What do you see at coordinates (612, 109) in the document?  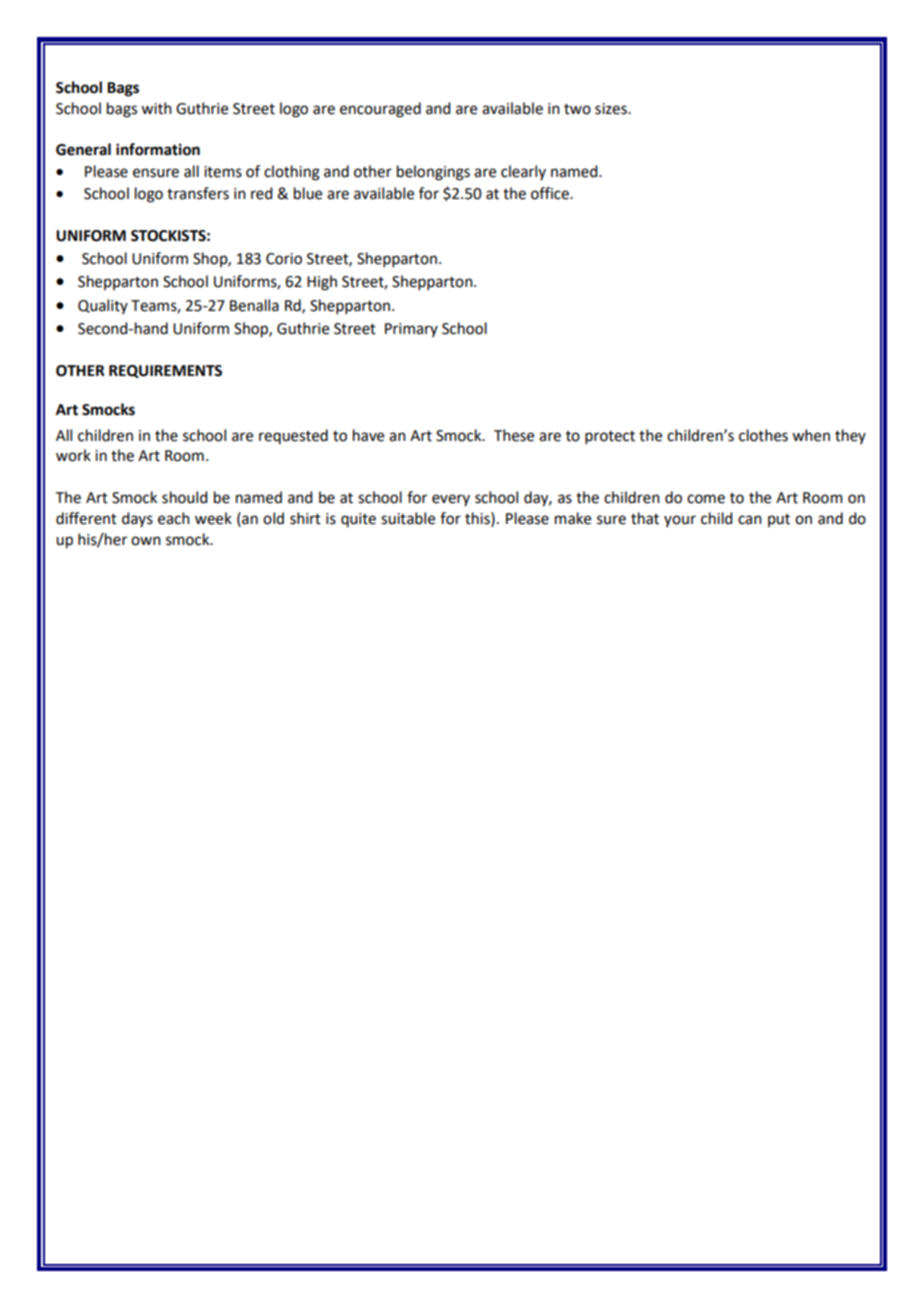 I see `sizes` at bounding box center [612, 109].
